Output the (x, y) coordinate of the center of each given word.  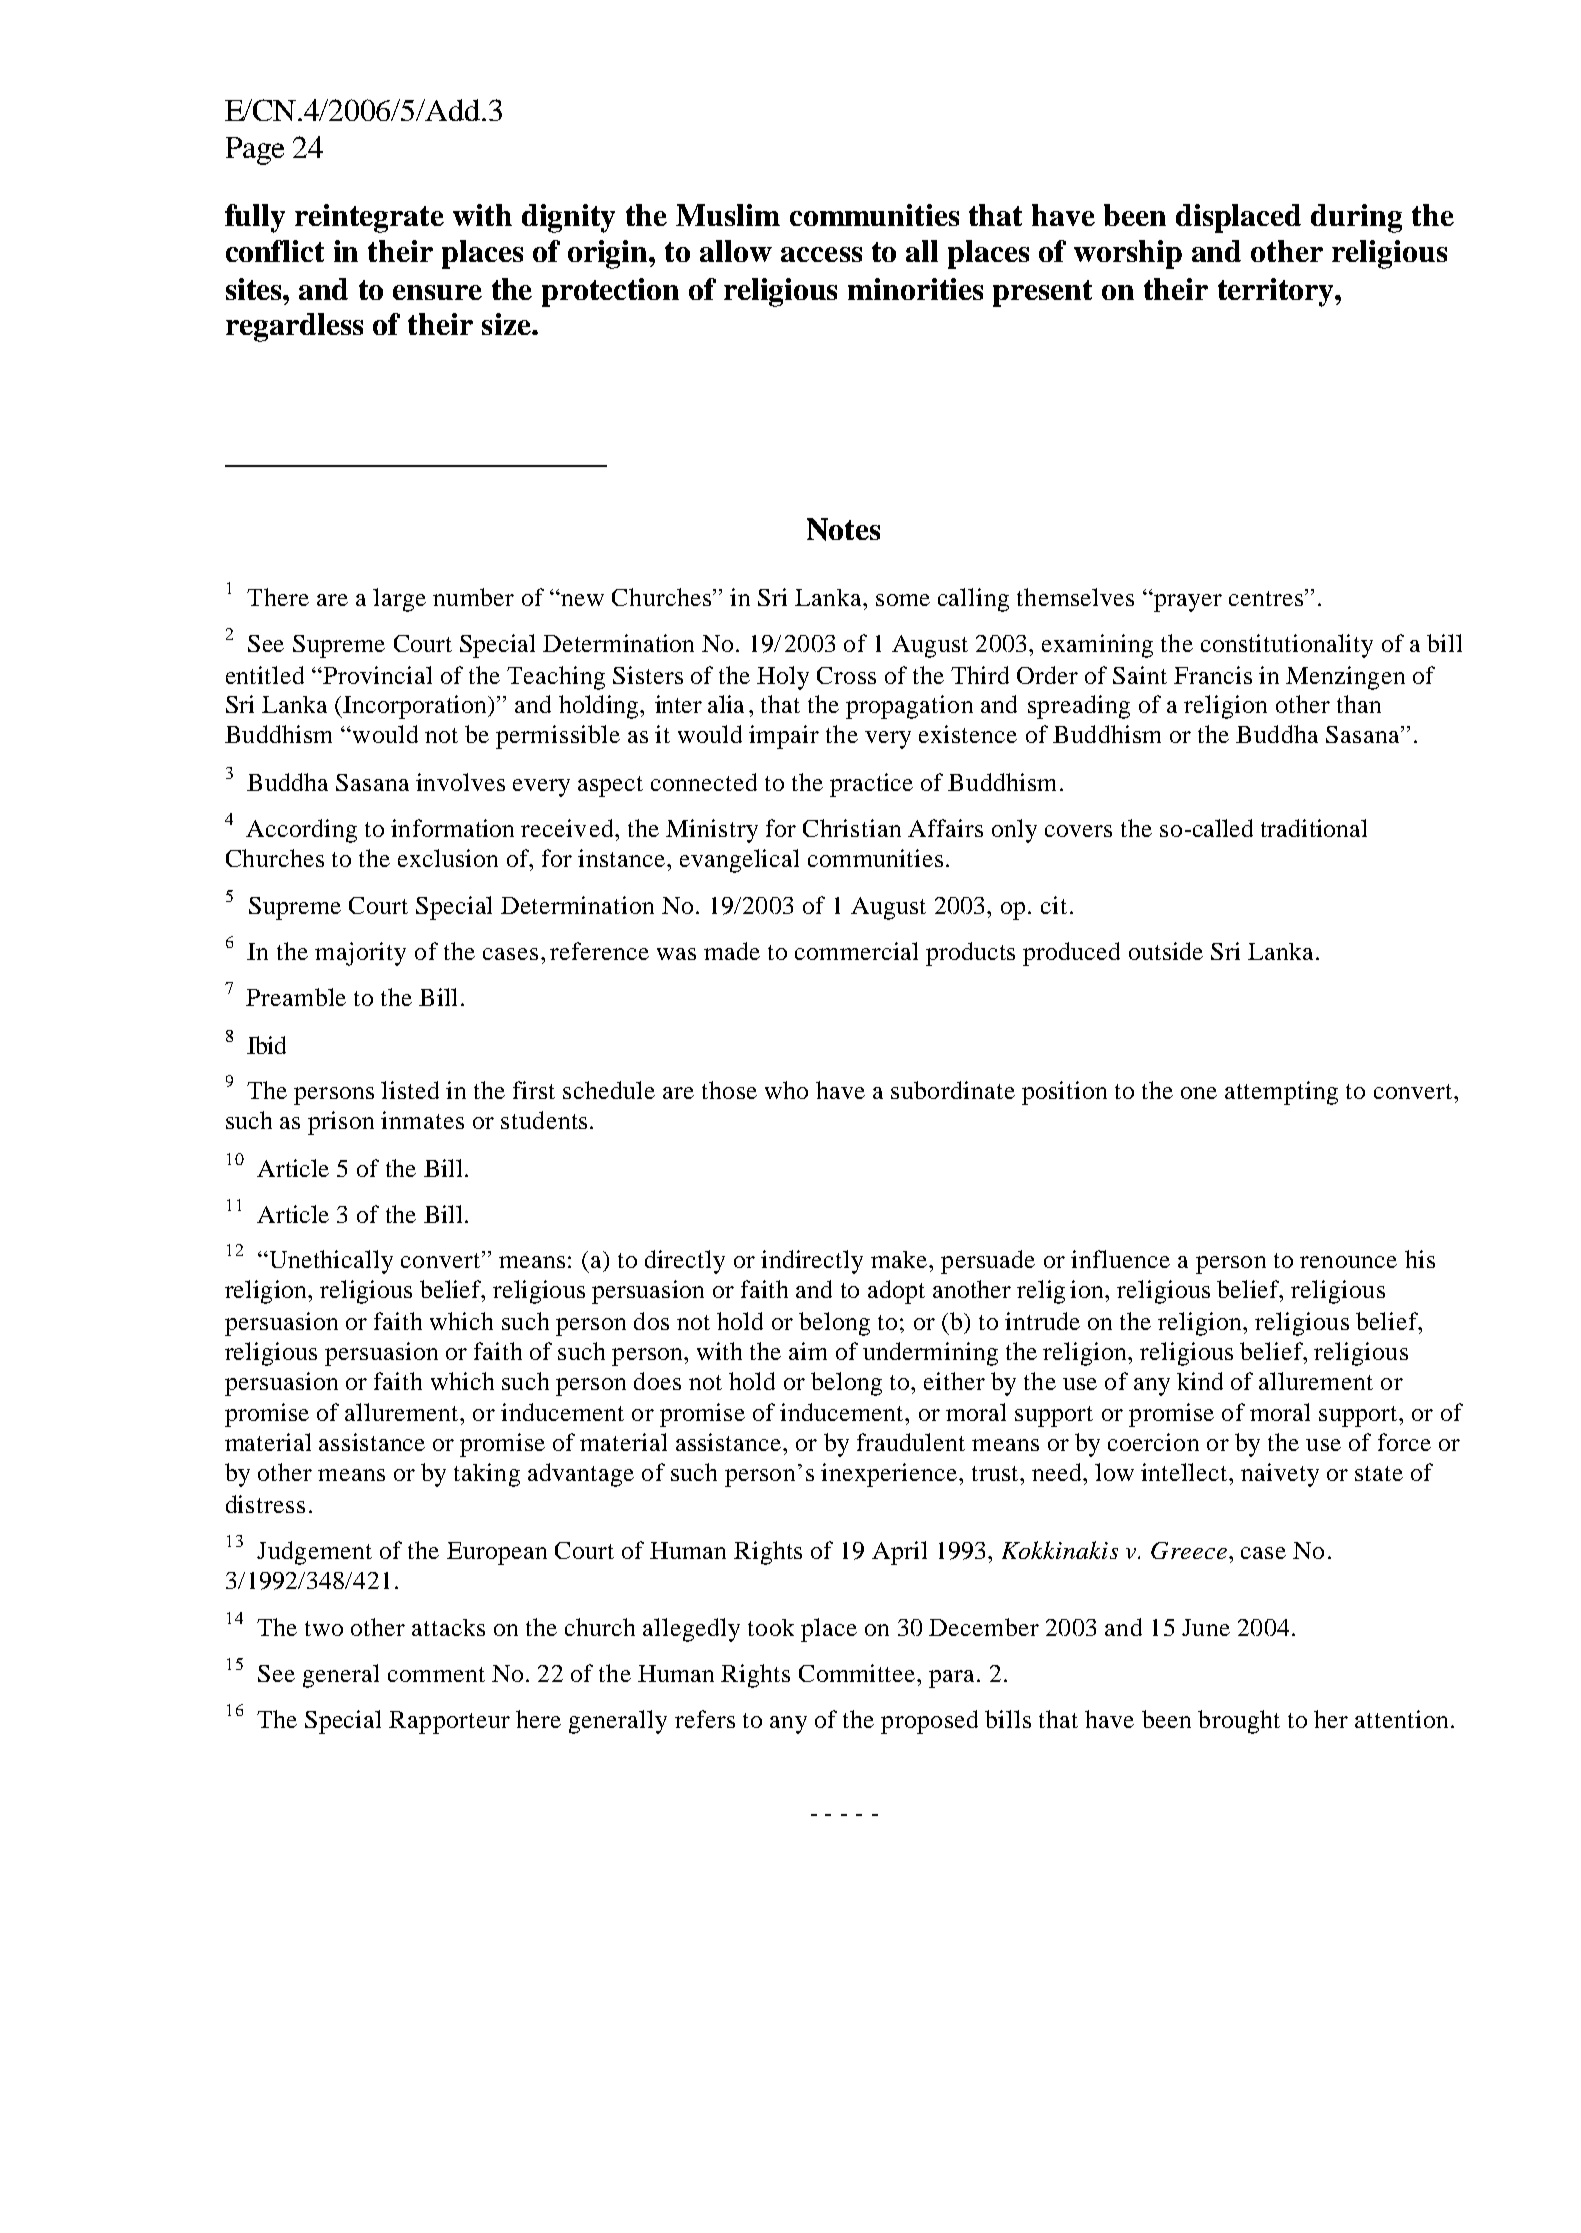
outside (1166, 951)
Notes (843, 529)
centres (1266, 598)
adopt (896, 1292)
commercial (856, 951)
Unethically (330, 1262)
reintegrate (369, 218)
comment (436, 1674)
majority (360, 954)
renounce (1348, 1262)
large (399, 600)
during (1356, 218)
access (821, 254)
